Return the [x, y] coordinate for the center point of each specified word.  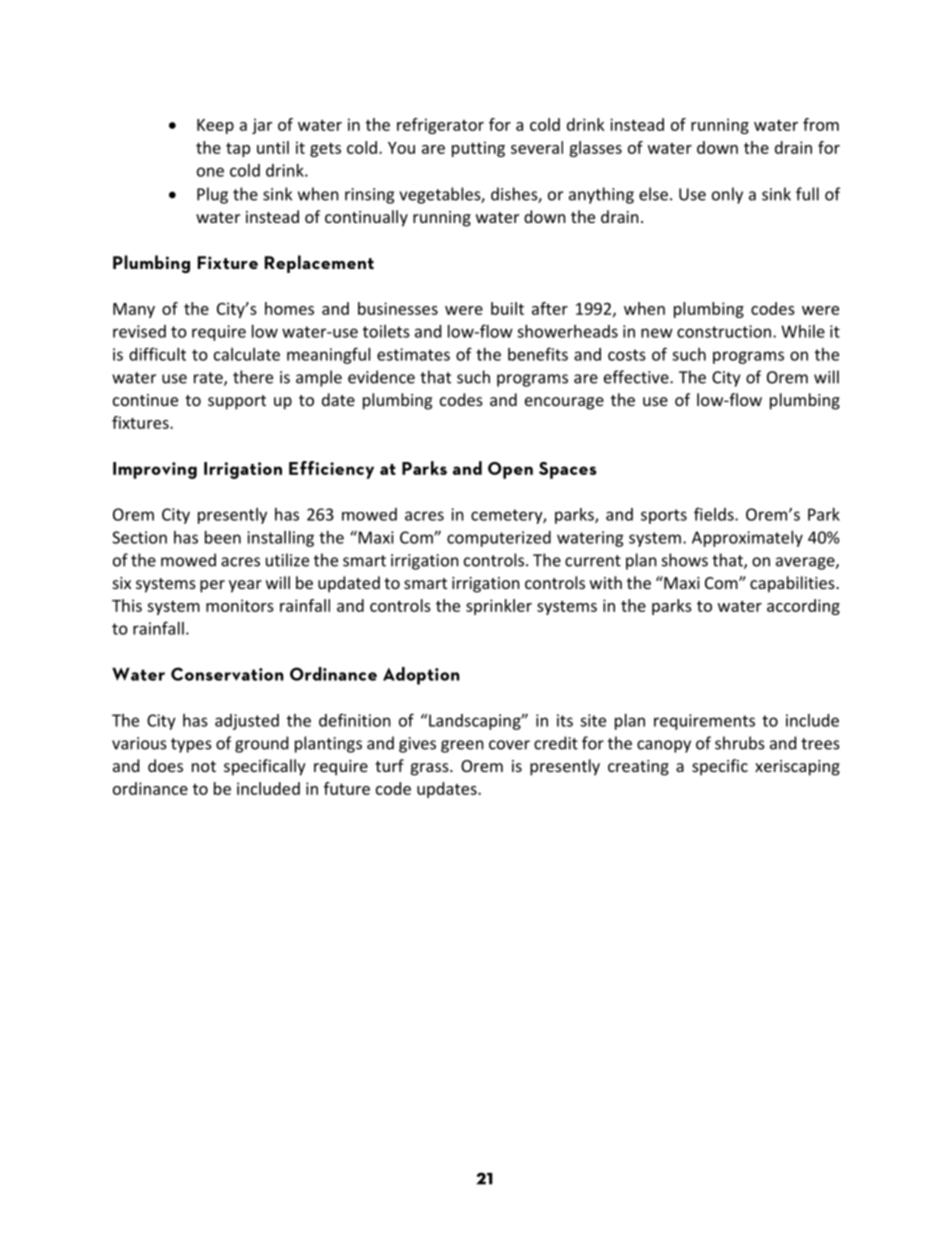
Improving [155, 470]
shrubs [740, 743]
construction [724, 331]
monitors [240, 605]
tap [238, 150]
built [507, 308]
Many [134, 310]
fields [715, 514]
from [821, 124]
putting [478, 149]
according [803, 607]
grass [431, 769]
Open [510, 470]
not [204, 766]
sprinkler [499, 607]
